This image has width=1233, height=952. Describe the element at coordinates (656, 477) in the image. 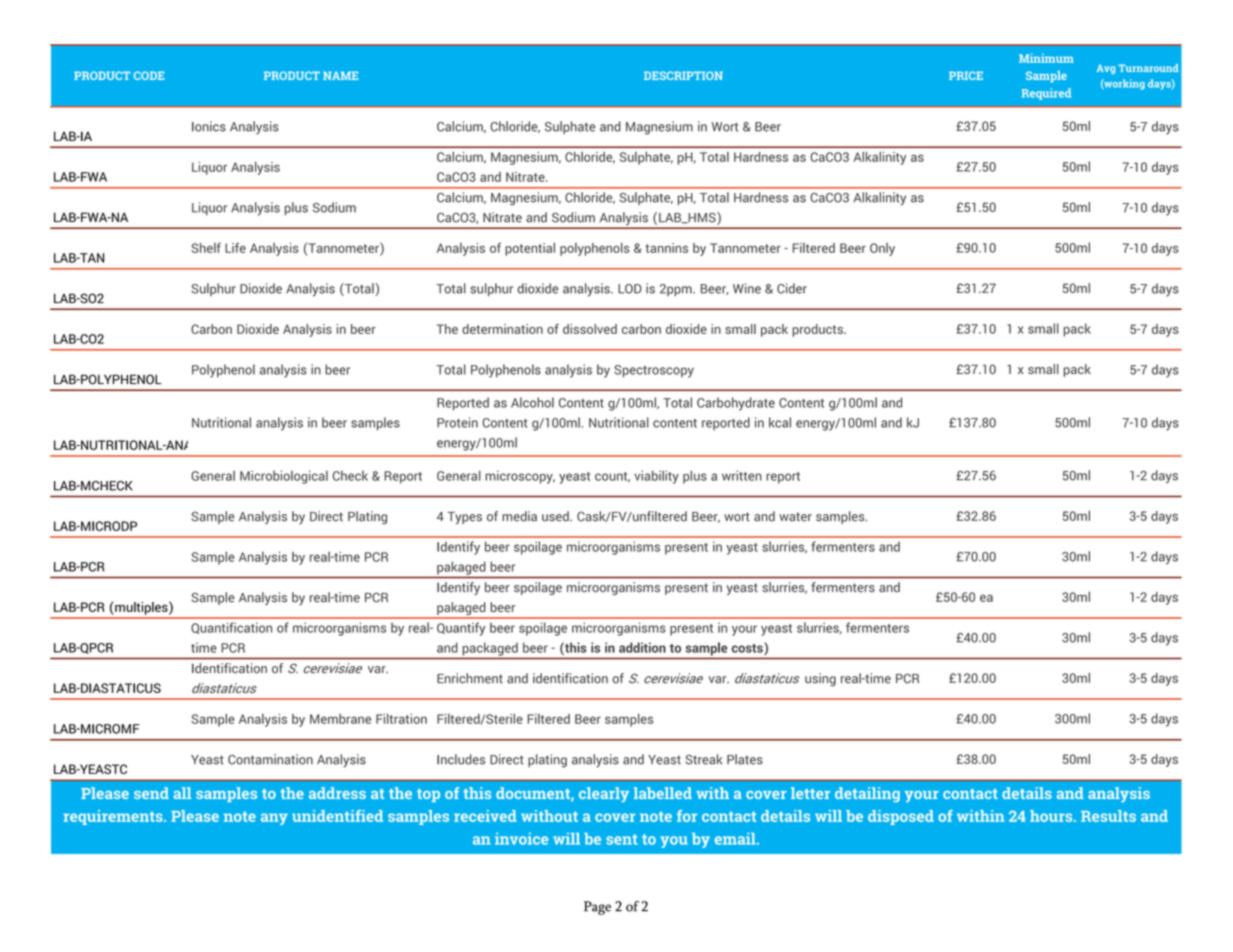

I see `viability` at that location.
